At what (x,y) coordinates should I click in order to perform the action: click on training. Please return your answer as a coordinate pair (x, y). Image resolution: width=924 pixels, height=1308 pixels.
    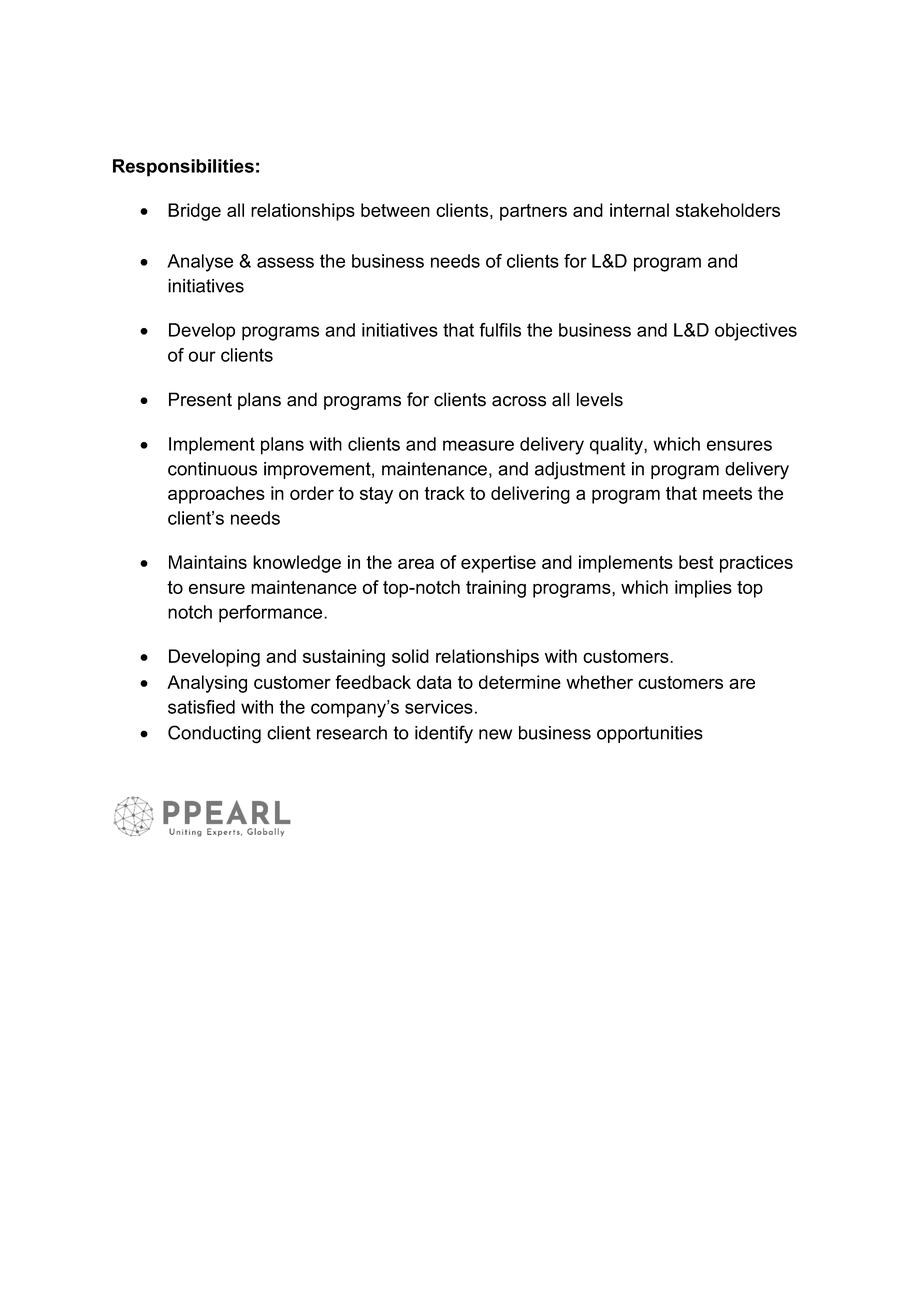
    Looking at the image, I should click on (496, 589).
